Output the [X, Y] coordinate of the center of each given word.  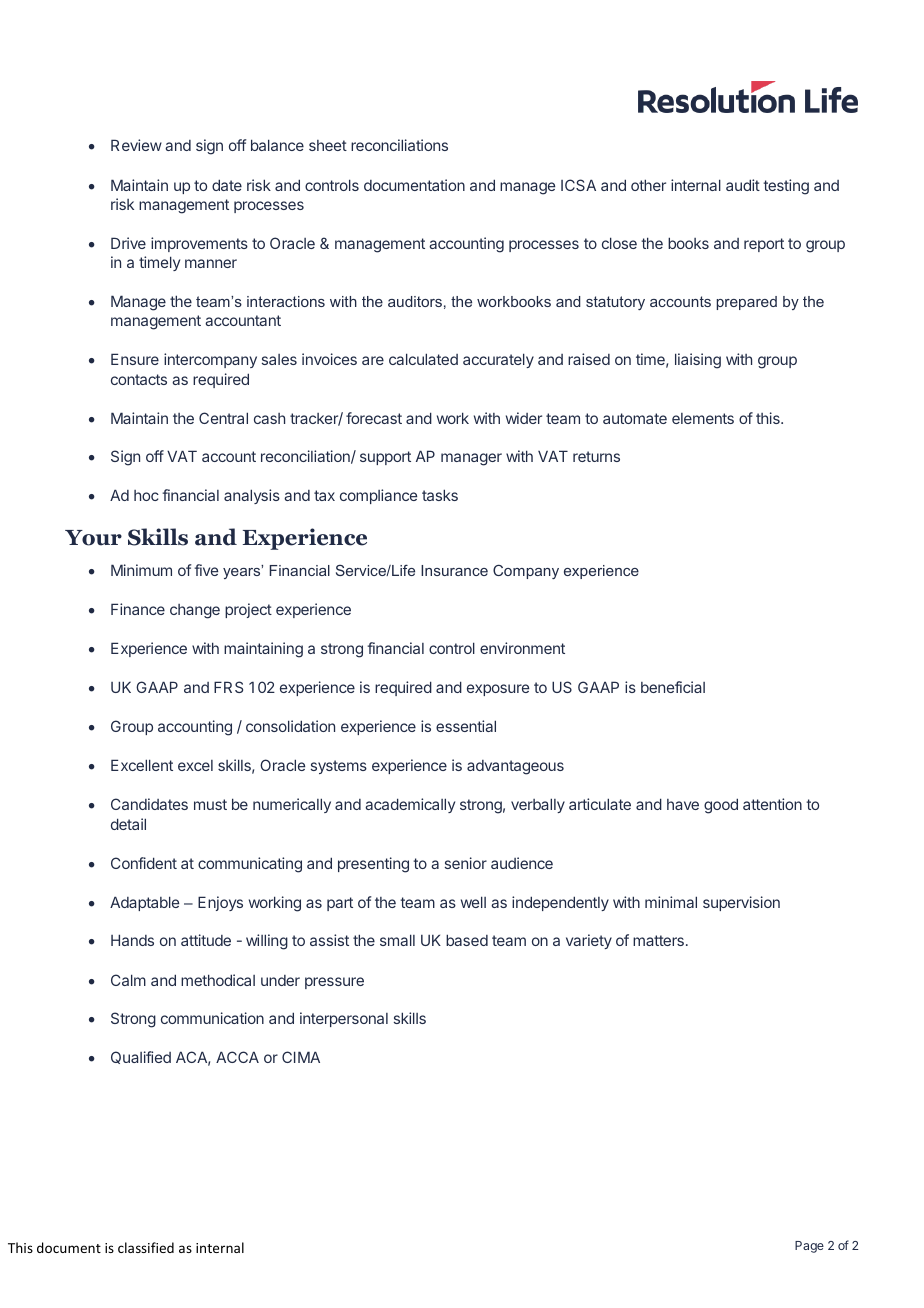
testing [786, 187]
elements [703, 418]
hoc [146, 495]
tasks [440, 495]
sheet [328, 145]
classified [146, 1247]
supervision [741, 903]
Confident [144, 863]
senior [466, 863]
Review [136, 145]
